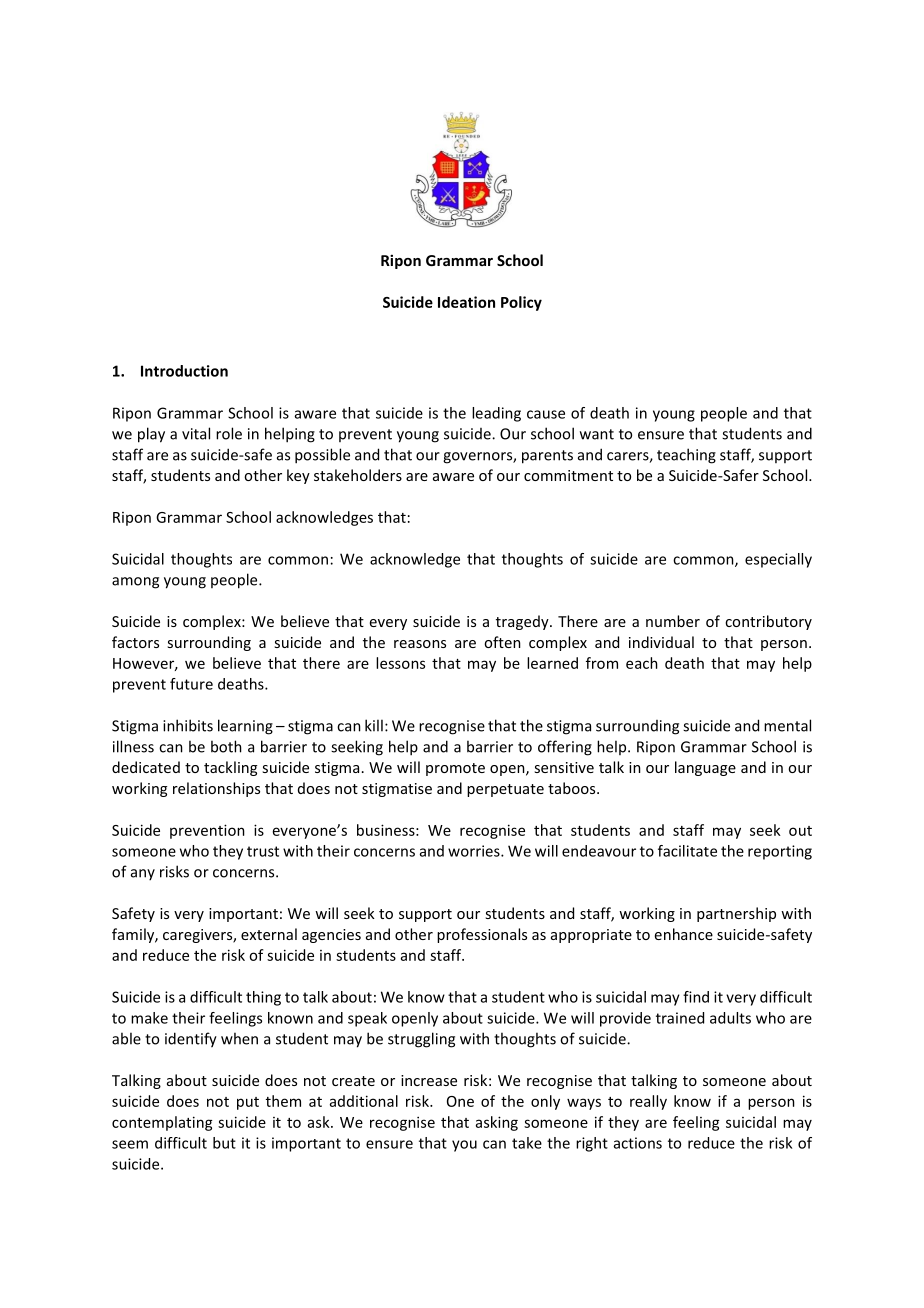  I want to click on Introduction, so click(184, 371).
